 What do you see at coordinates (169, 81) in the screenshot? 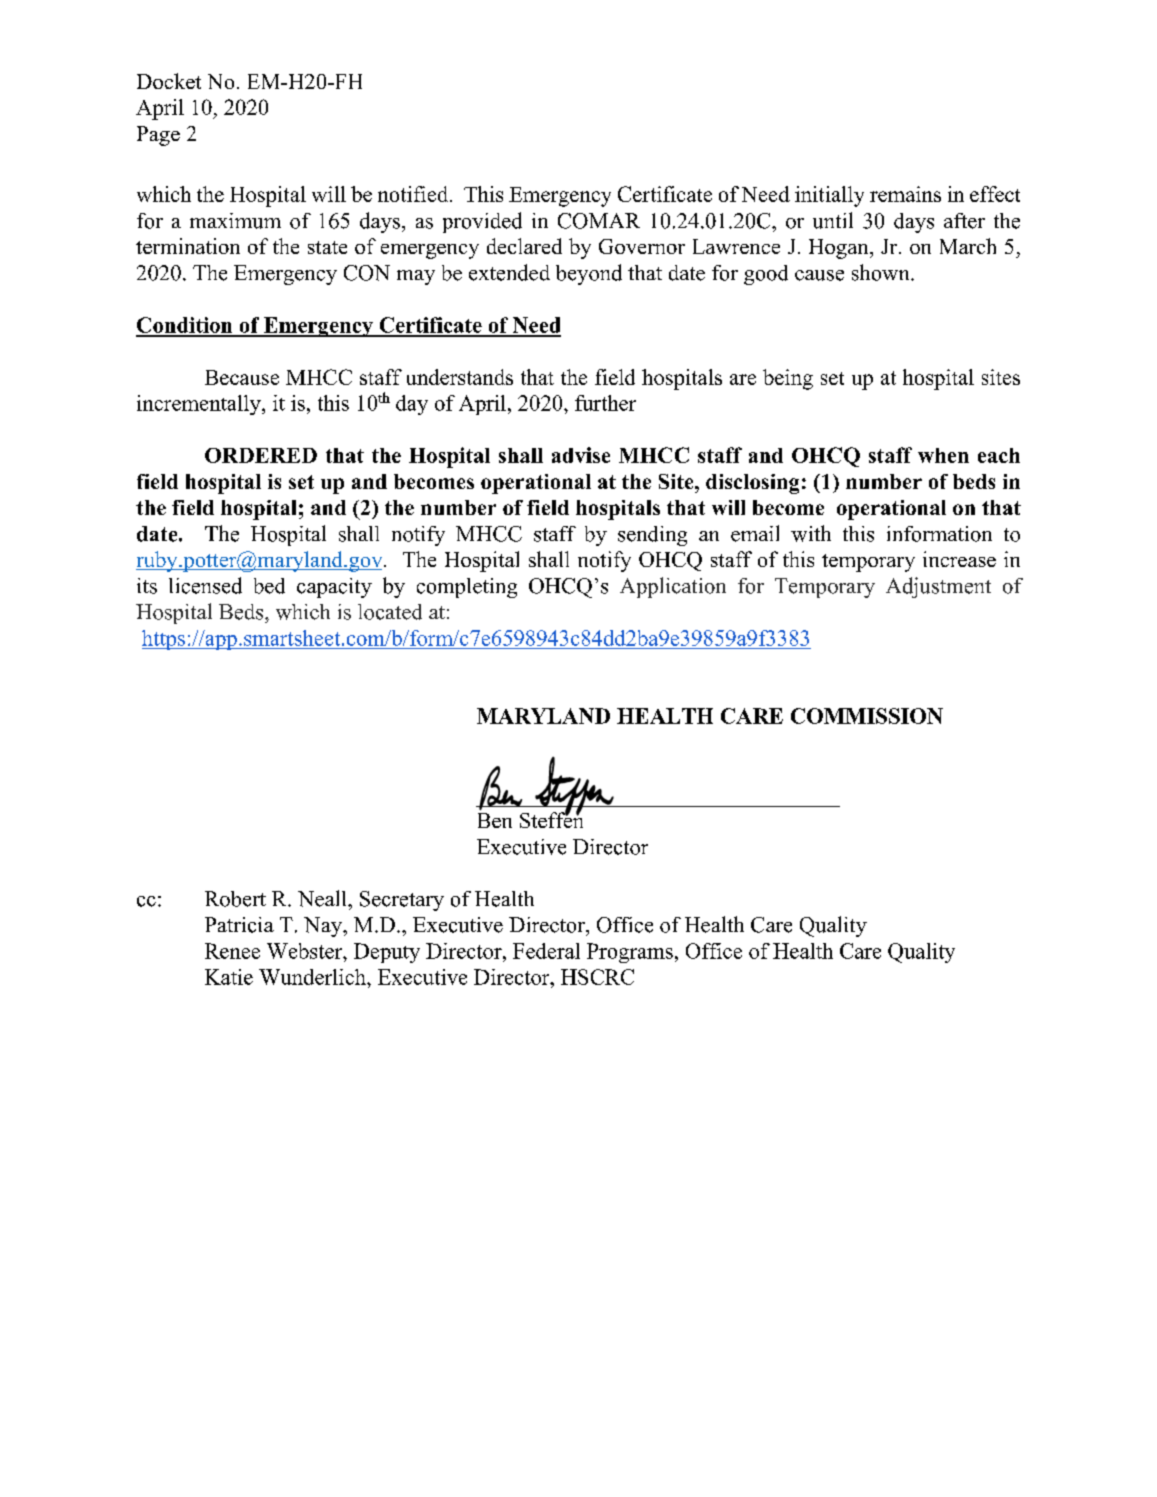
I see `Docket` at bounding box center [169, 81].
